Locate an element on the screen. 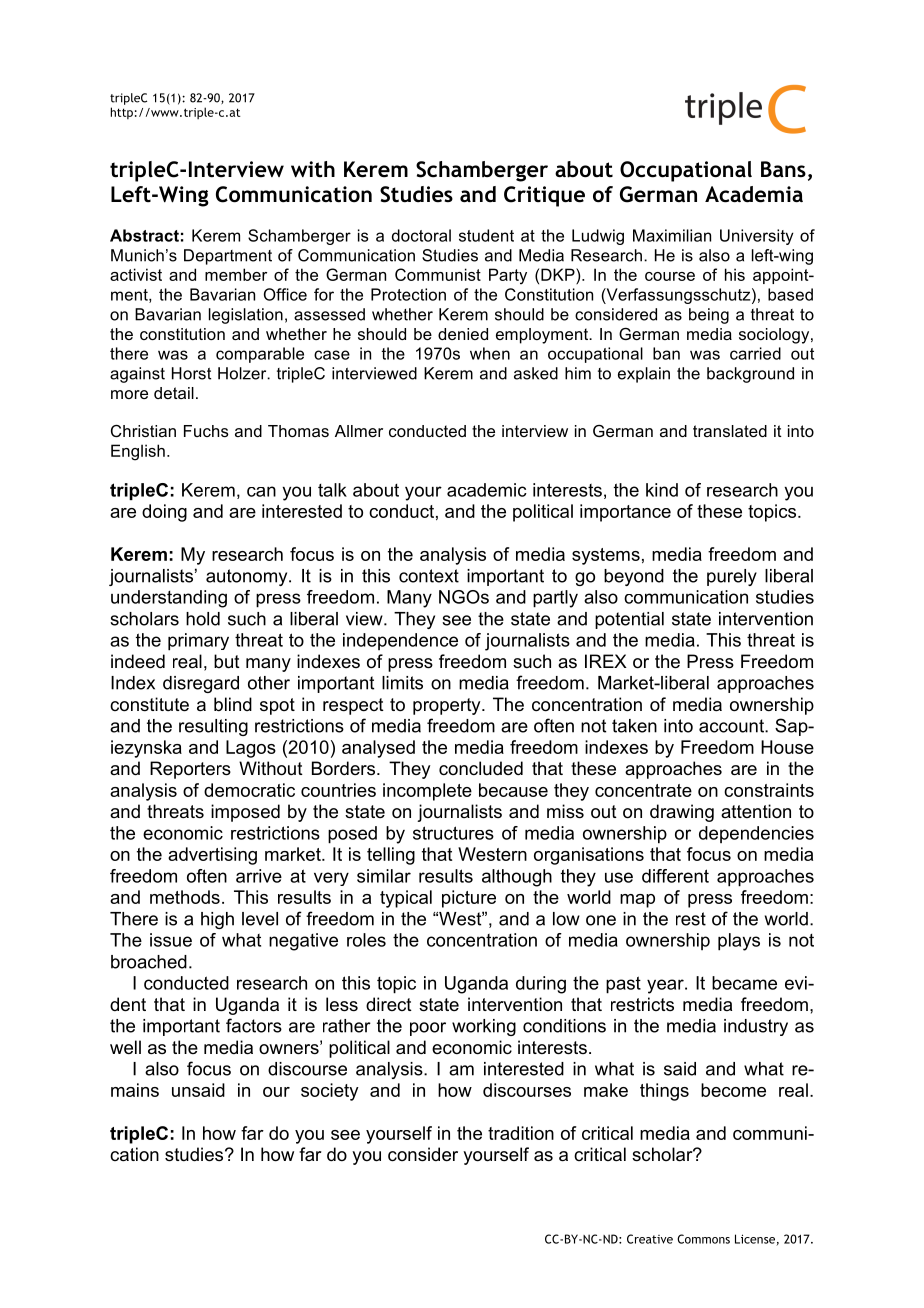 Image resolution: width=924 pixels, height=1308 pixels. doctoral is located at coordinates (421, 235).
